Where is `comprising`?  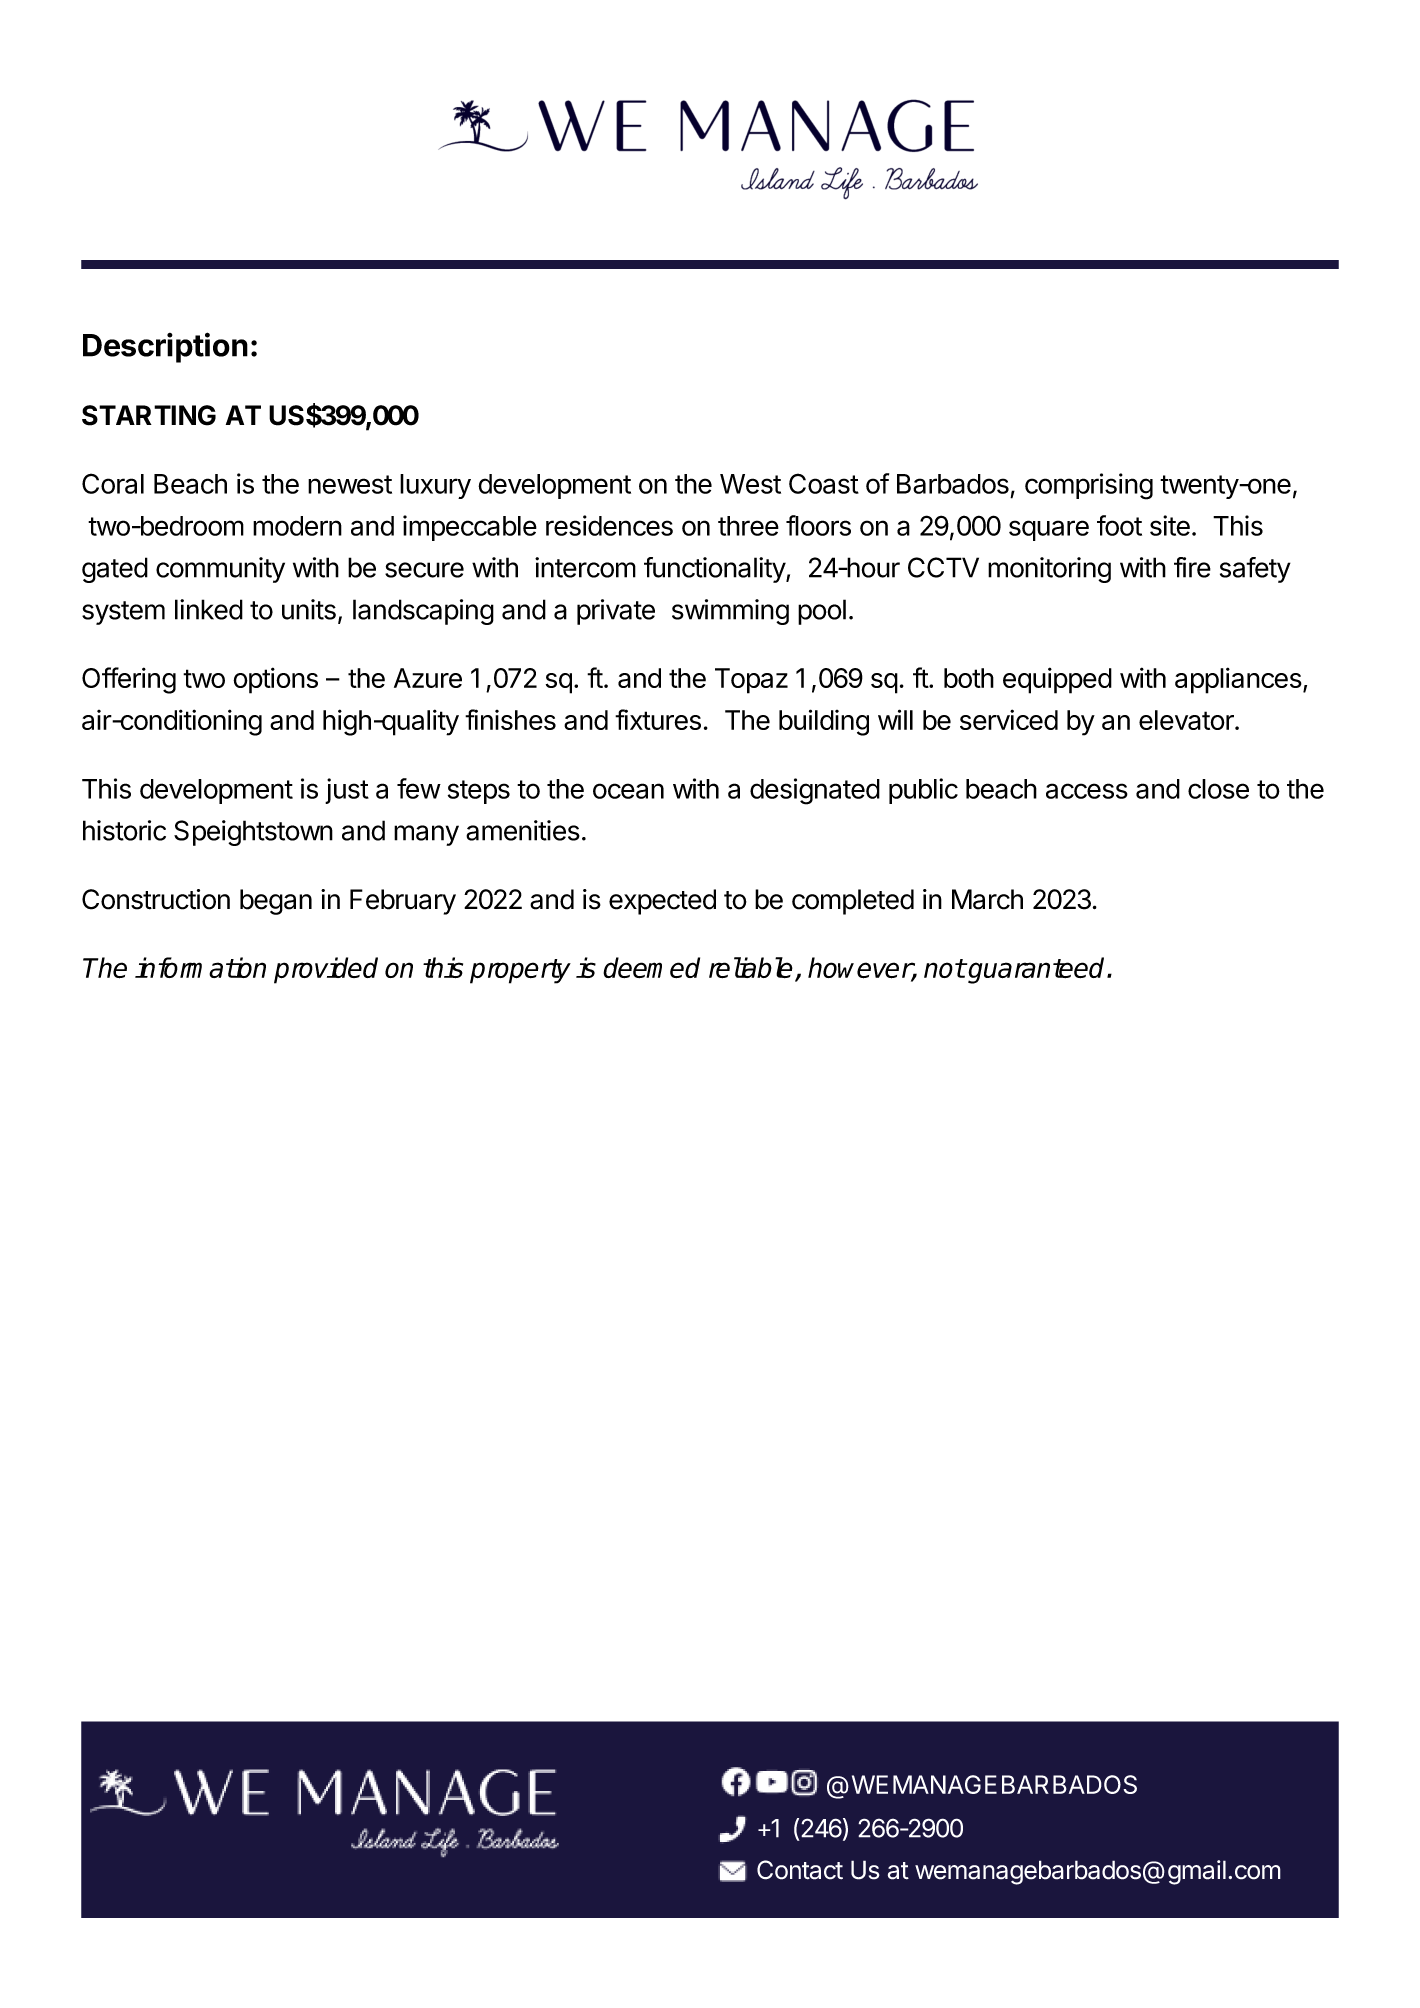
comprising is located at coordinates (1089, 486).
